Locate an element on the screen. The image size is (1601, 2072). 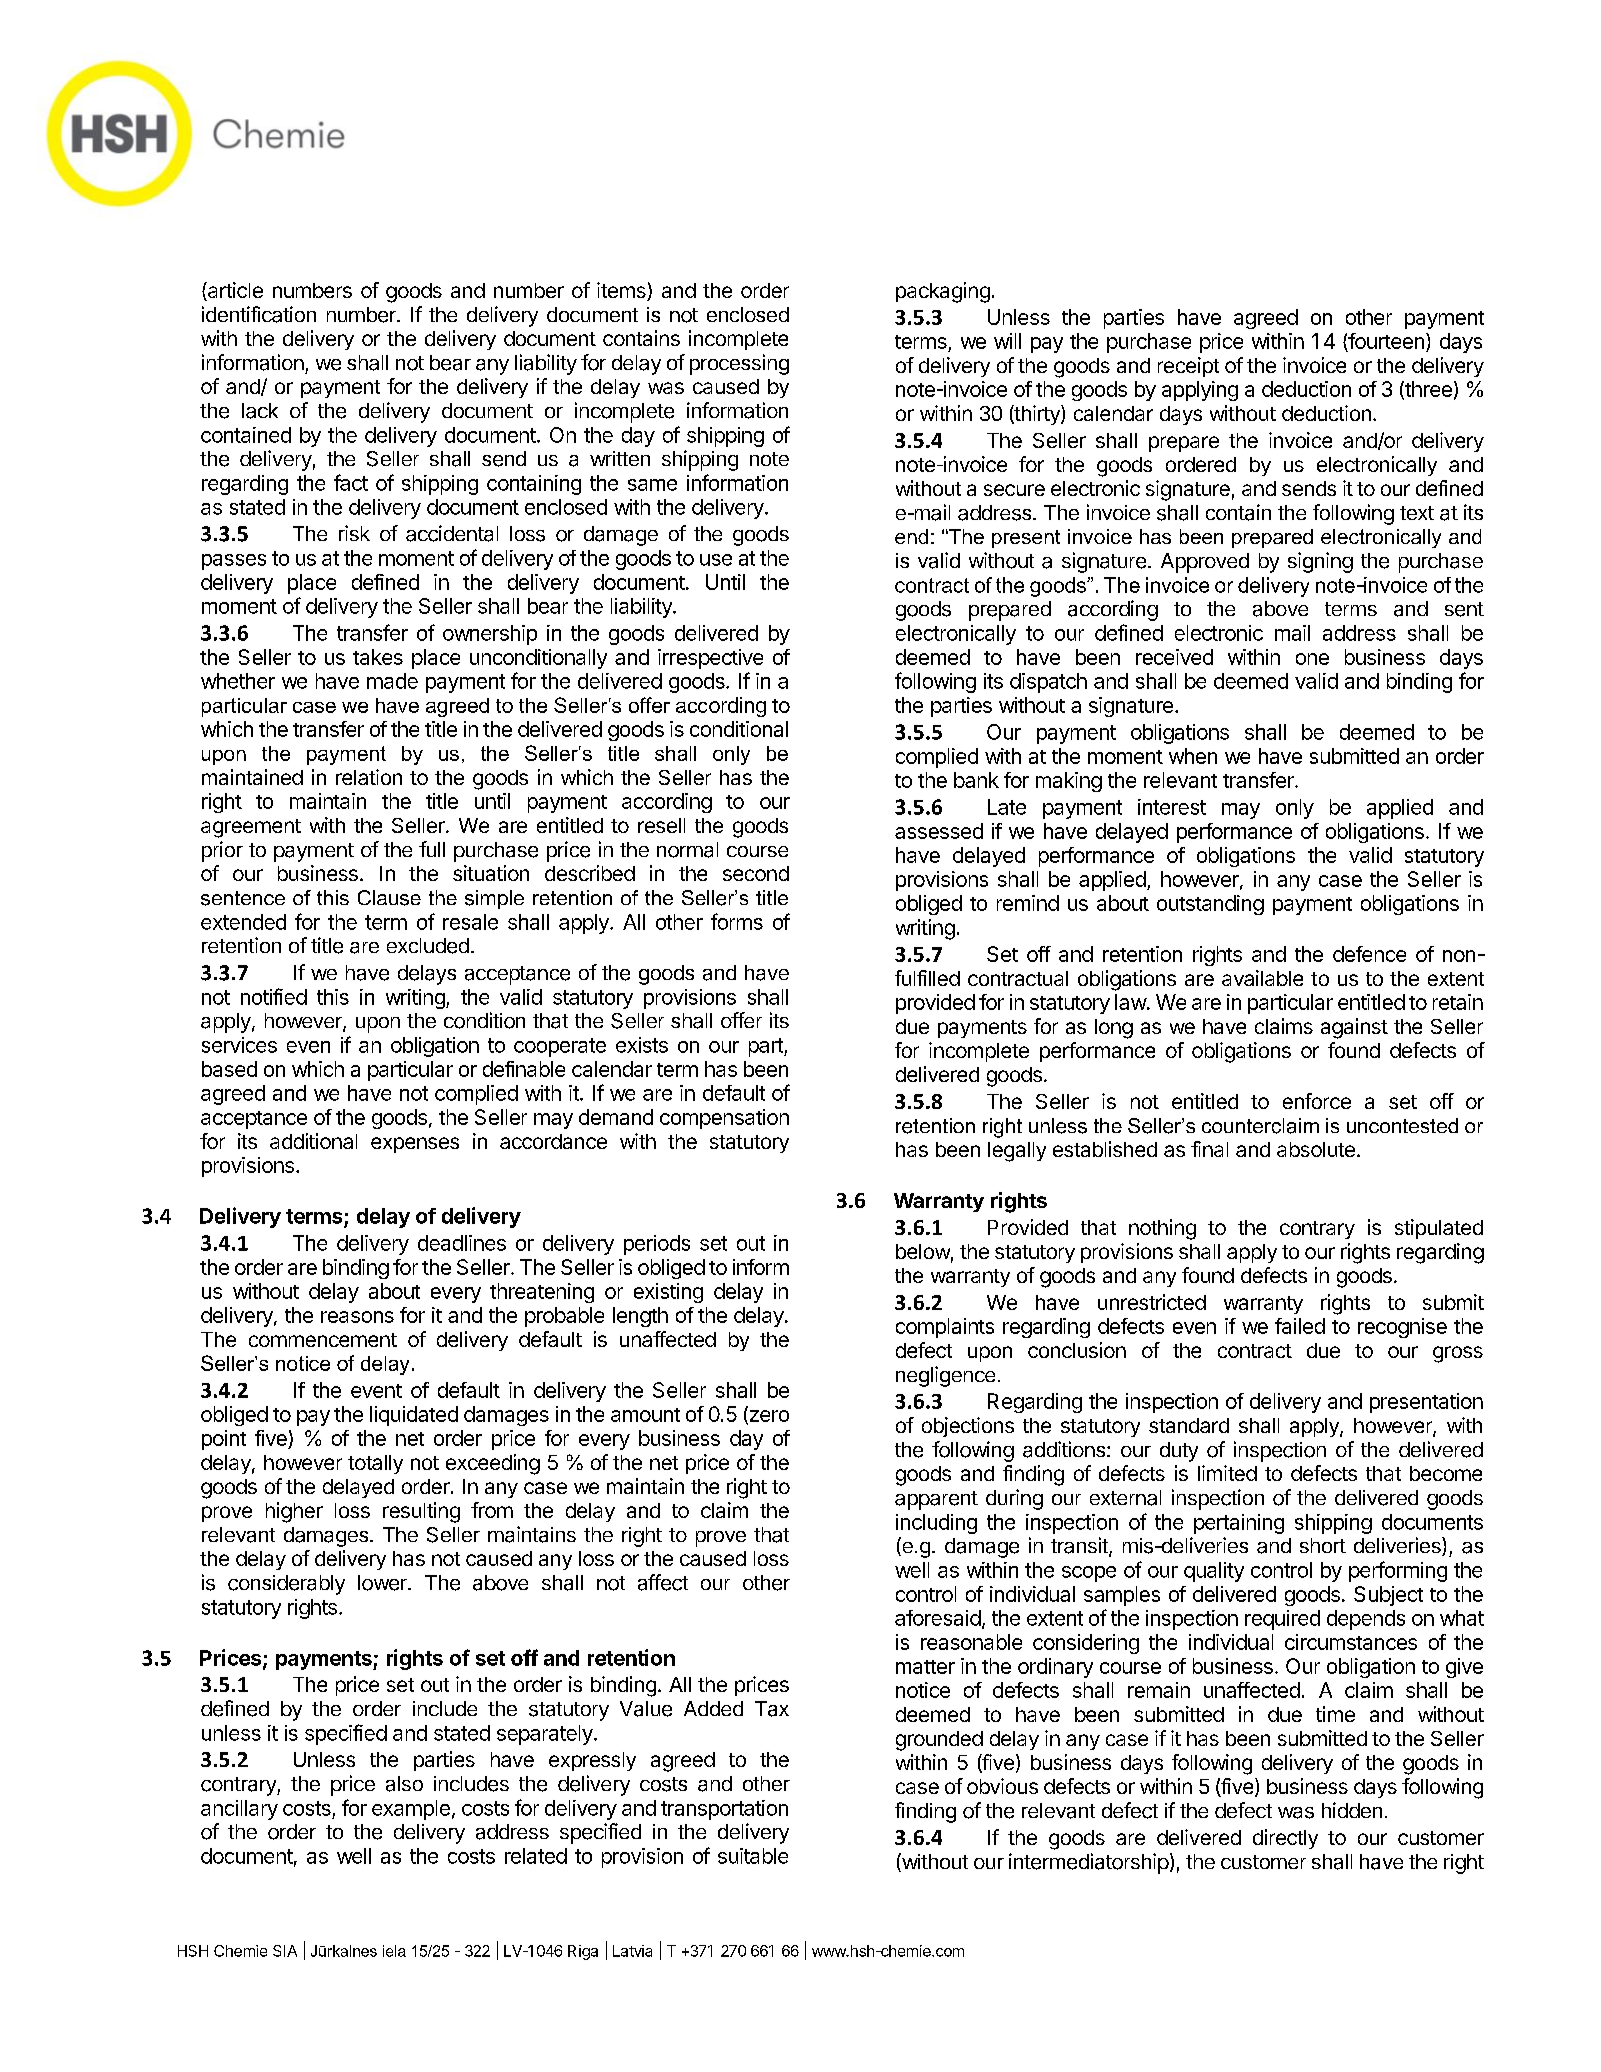
suitable is located at coordinates (753, 1856).
